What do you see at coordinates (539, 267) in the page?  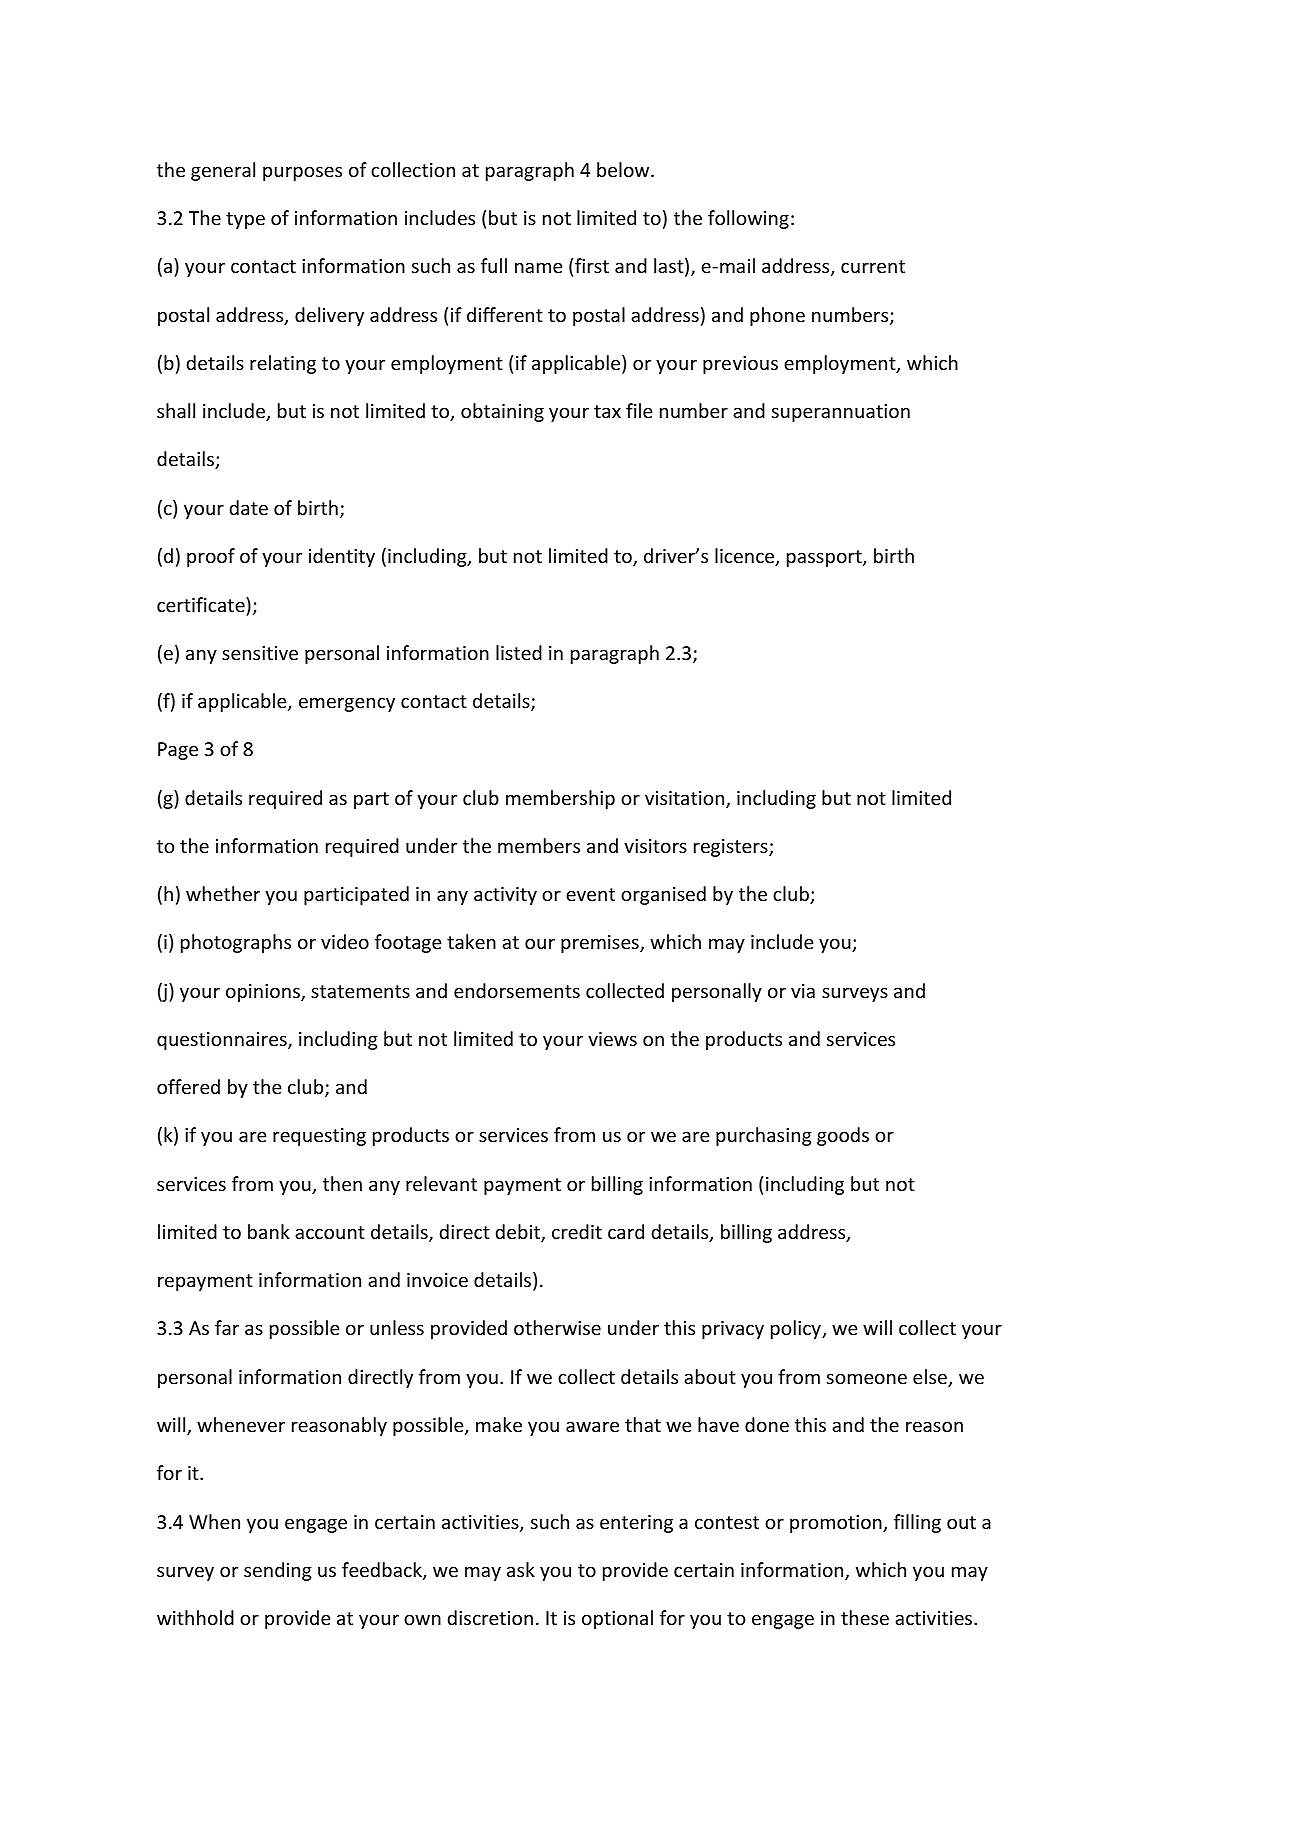 I see `name` at bounding box center [539, 267].
